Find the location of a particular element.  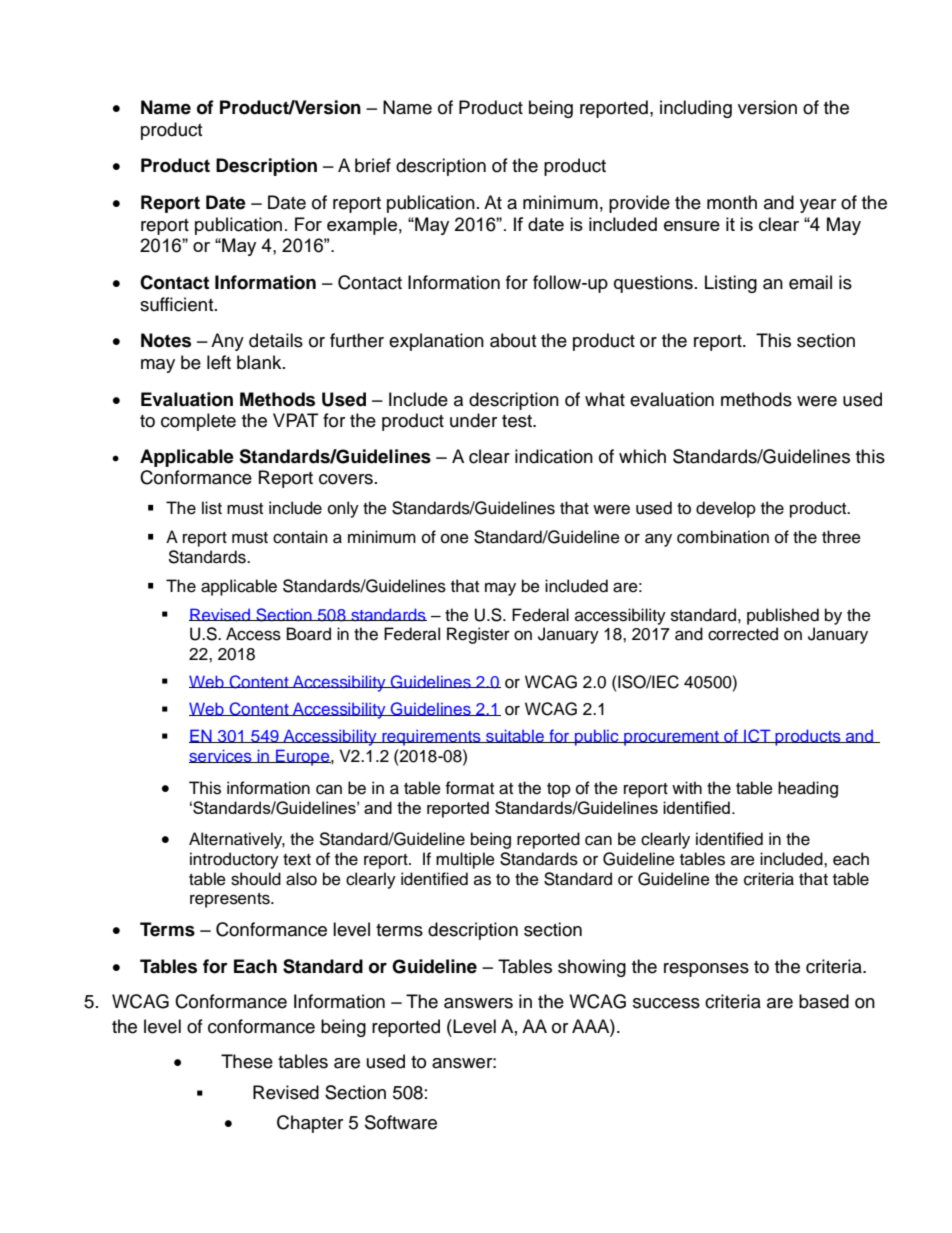

These is located at coordinates (247, 1061).
